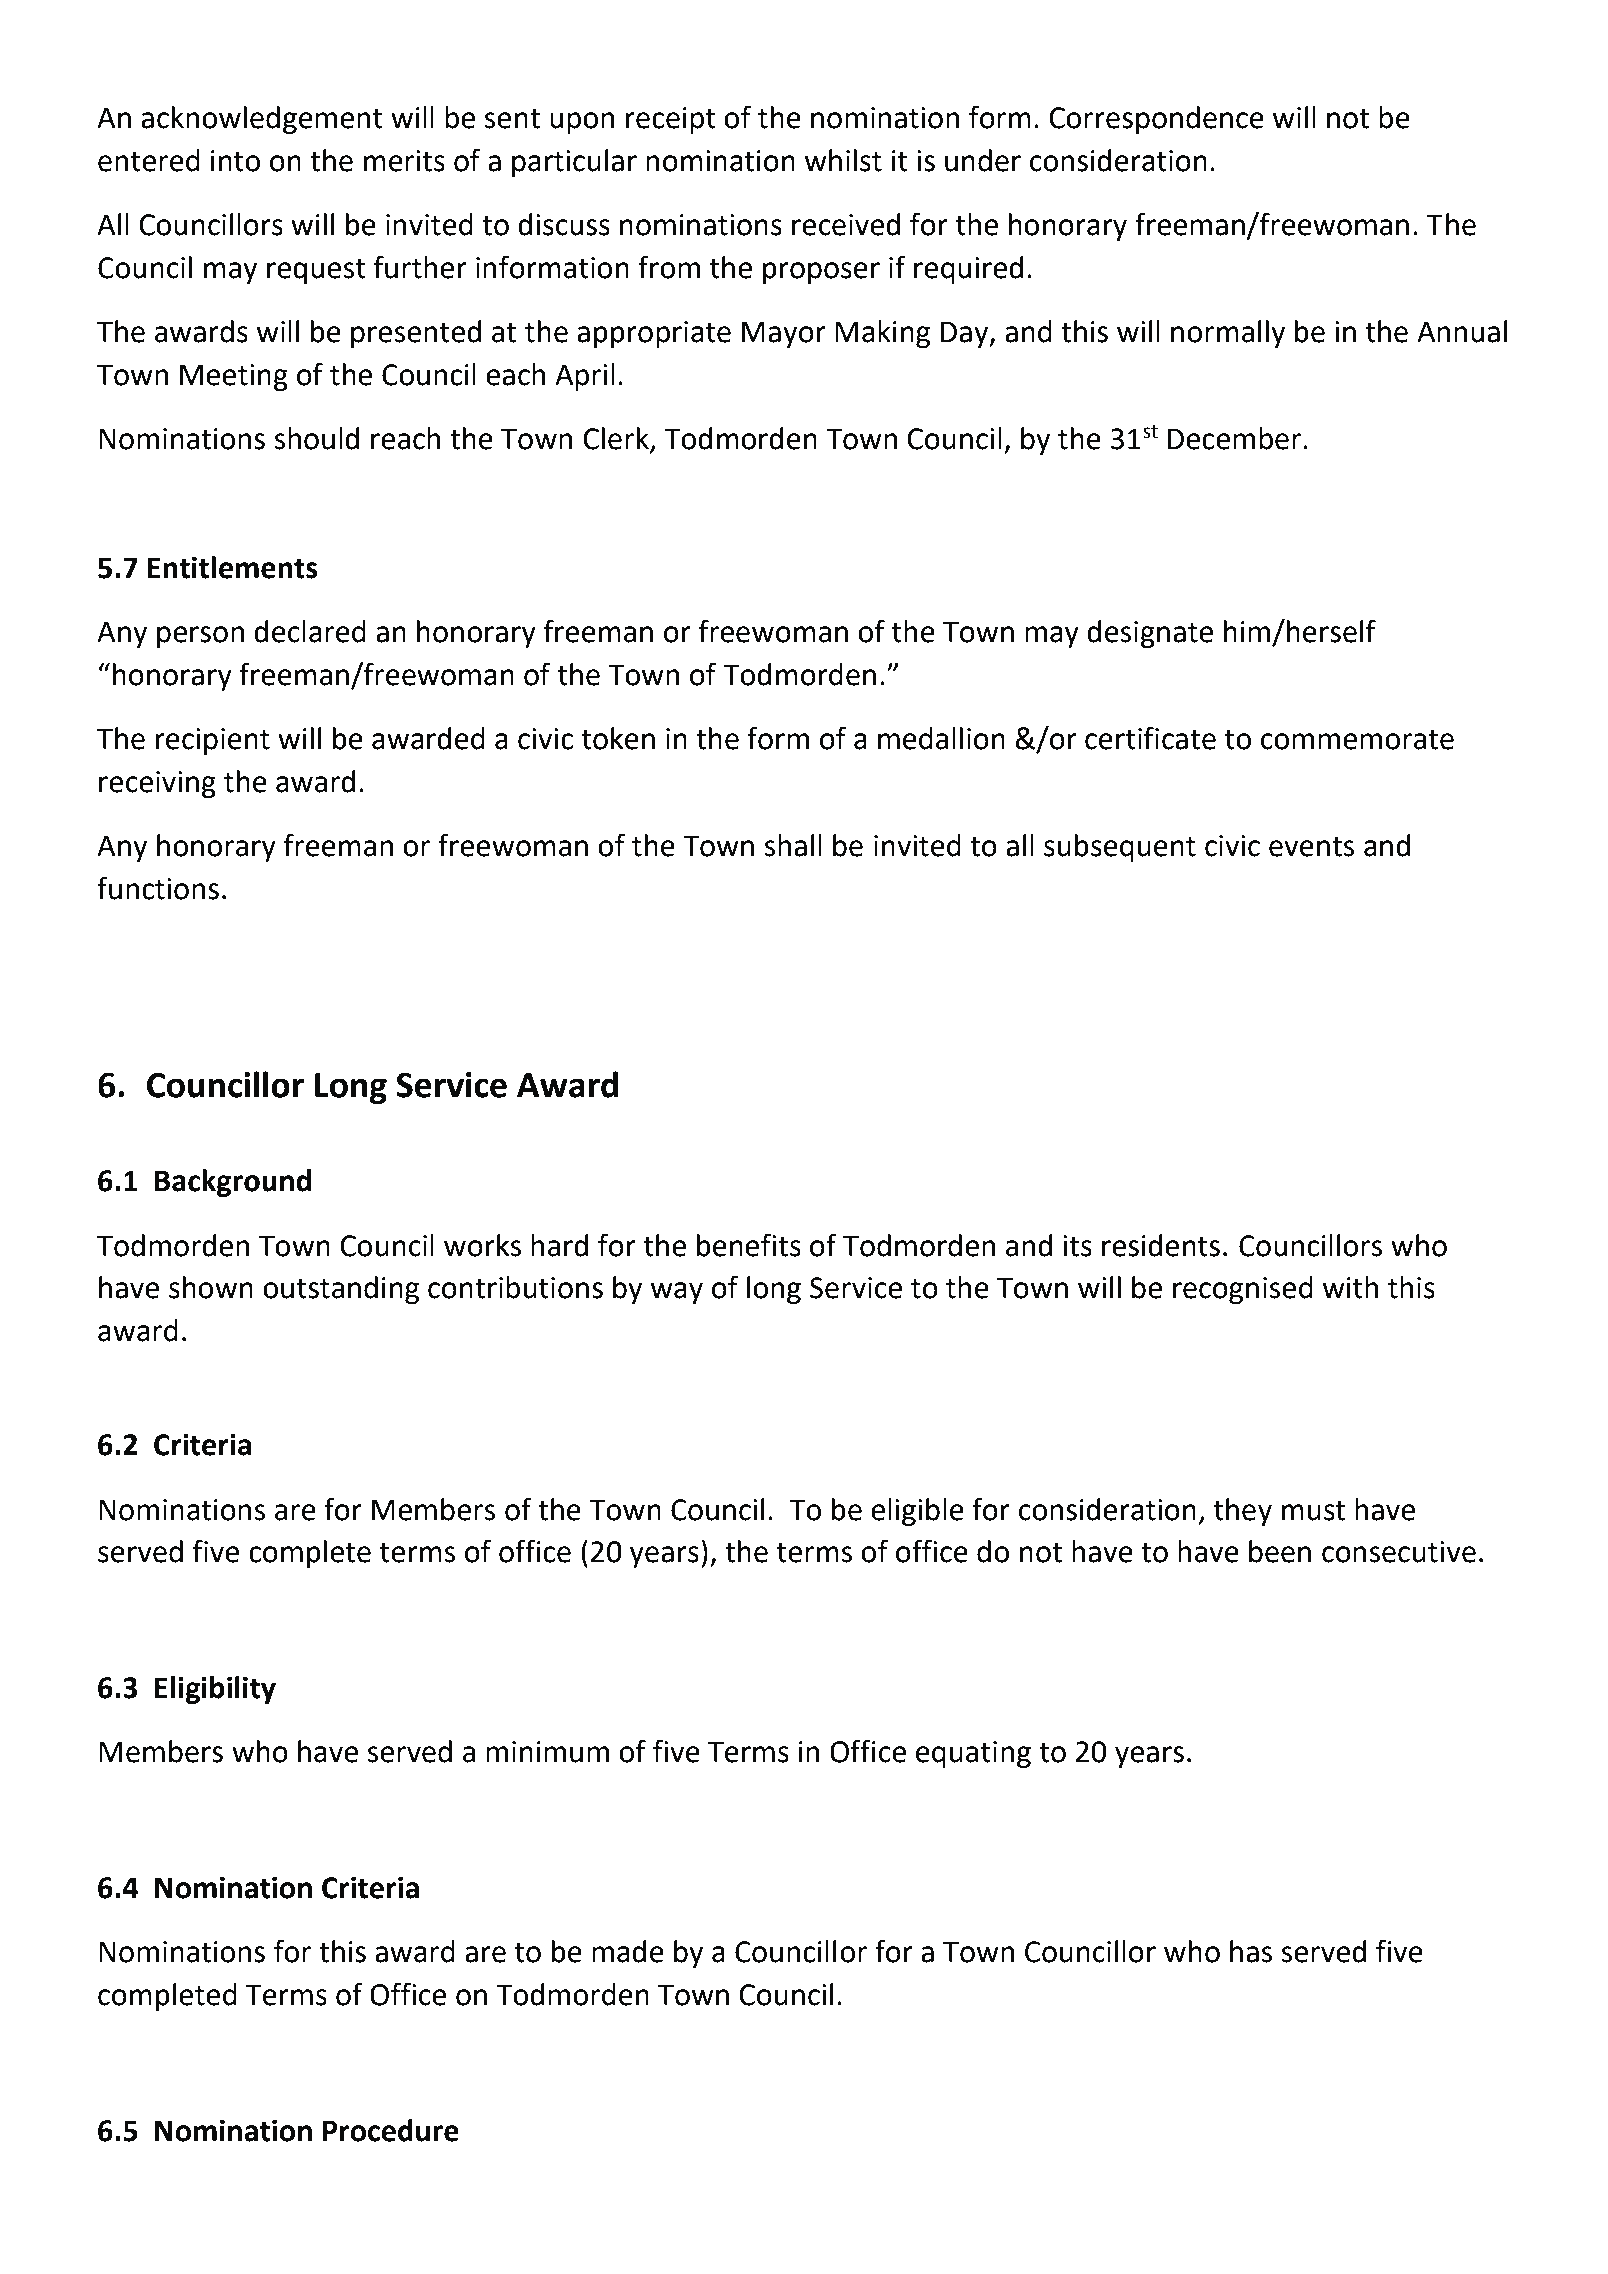 This screenshot has width=1608, height=2274. Describe the element at coordinates (973, 1754) in the screenshot. I see `equating` at that location.
